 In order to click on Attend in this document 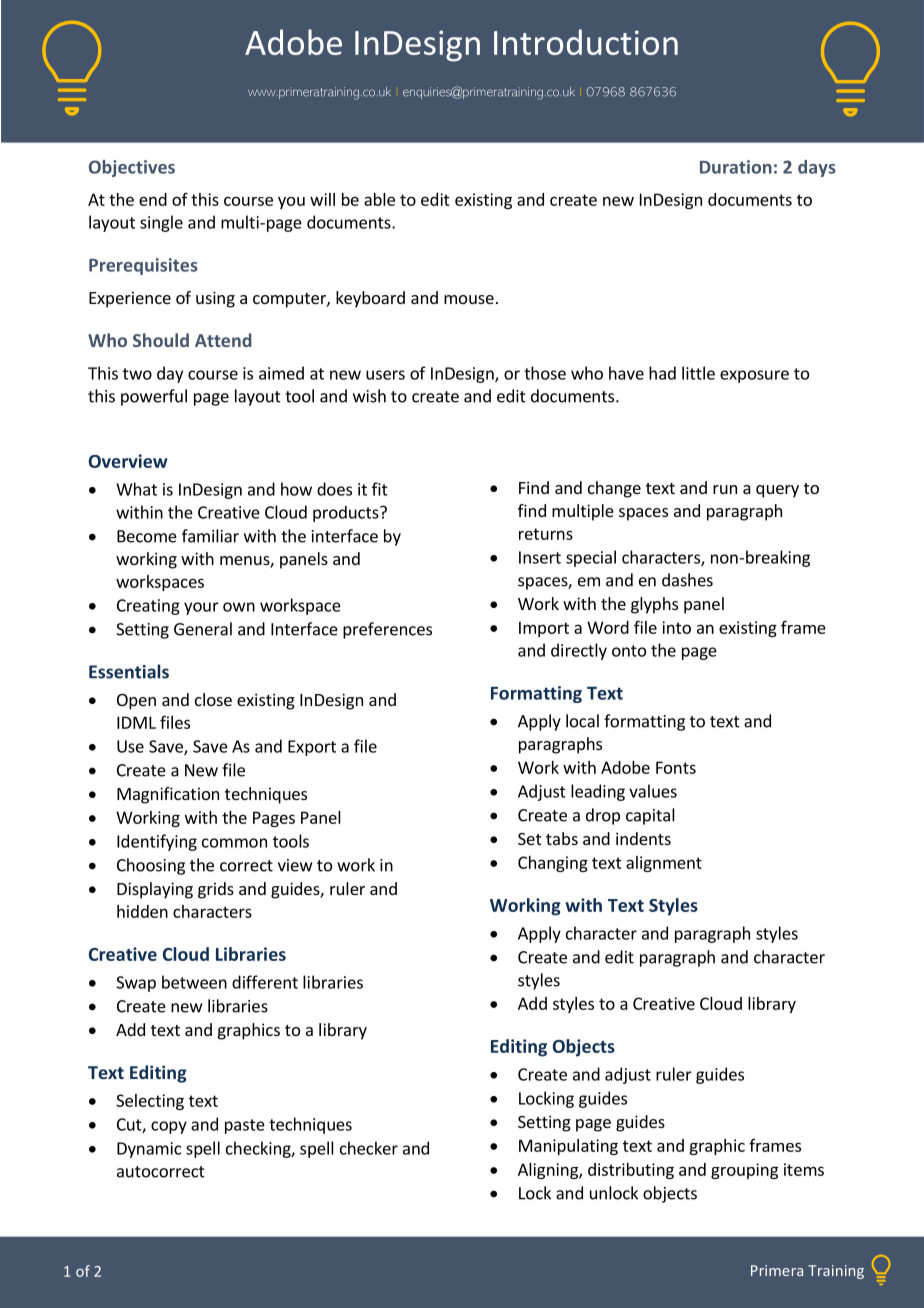, I will do `click(223, 340)`.
